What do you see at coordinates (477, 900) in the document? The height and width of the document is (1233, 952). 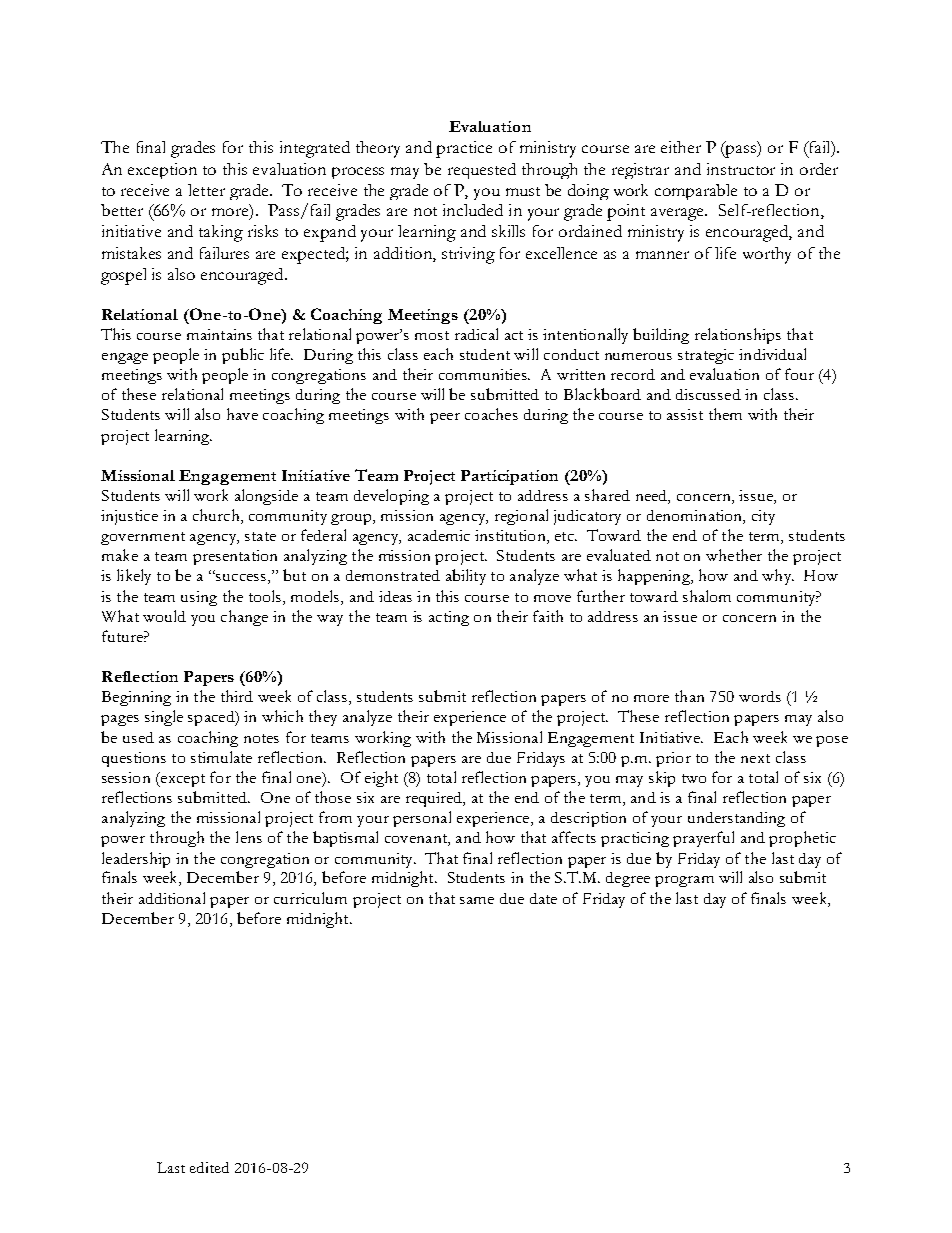 I see `same` at bounding box center [477, 900].
